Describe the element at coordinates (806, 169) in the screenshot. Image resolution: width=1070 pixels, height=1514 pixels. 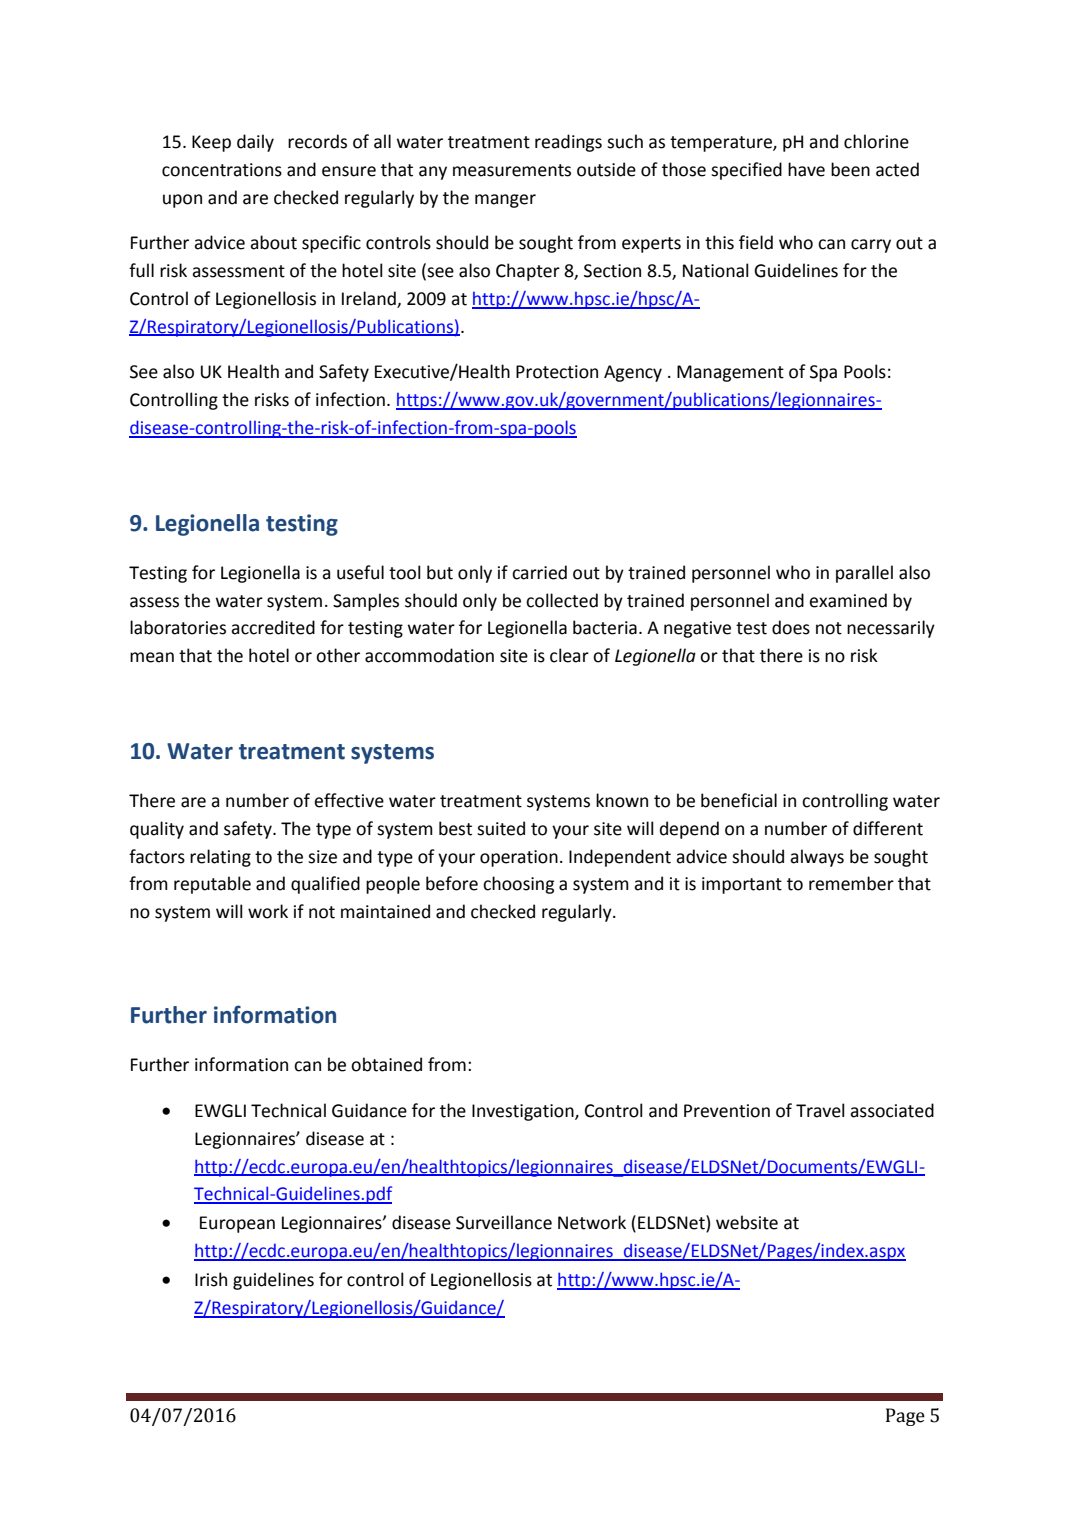
I see `have` at that location.
